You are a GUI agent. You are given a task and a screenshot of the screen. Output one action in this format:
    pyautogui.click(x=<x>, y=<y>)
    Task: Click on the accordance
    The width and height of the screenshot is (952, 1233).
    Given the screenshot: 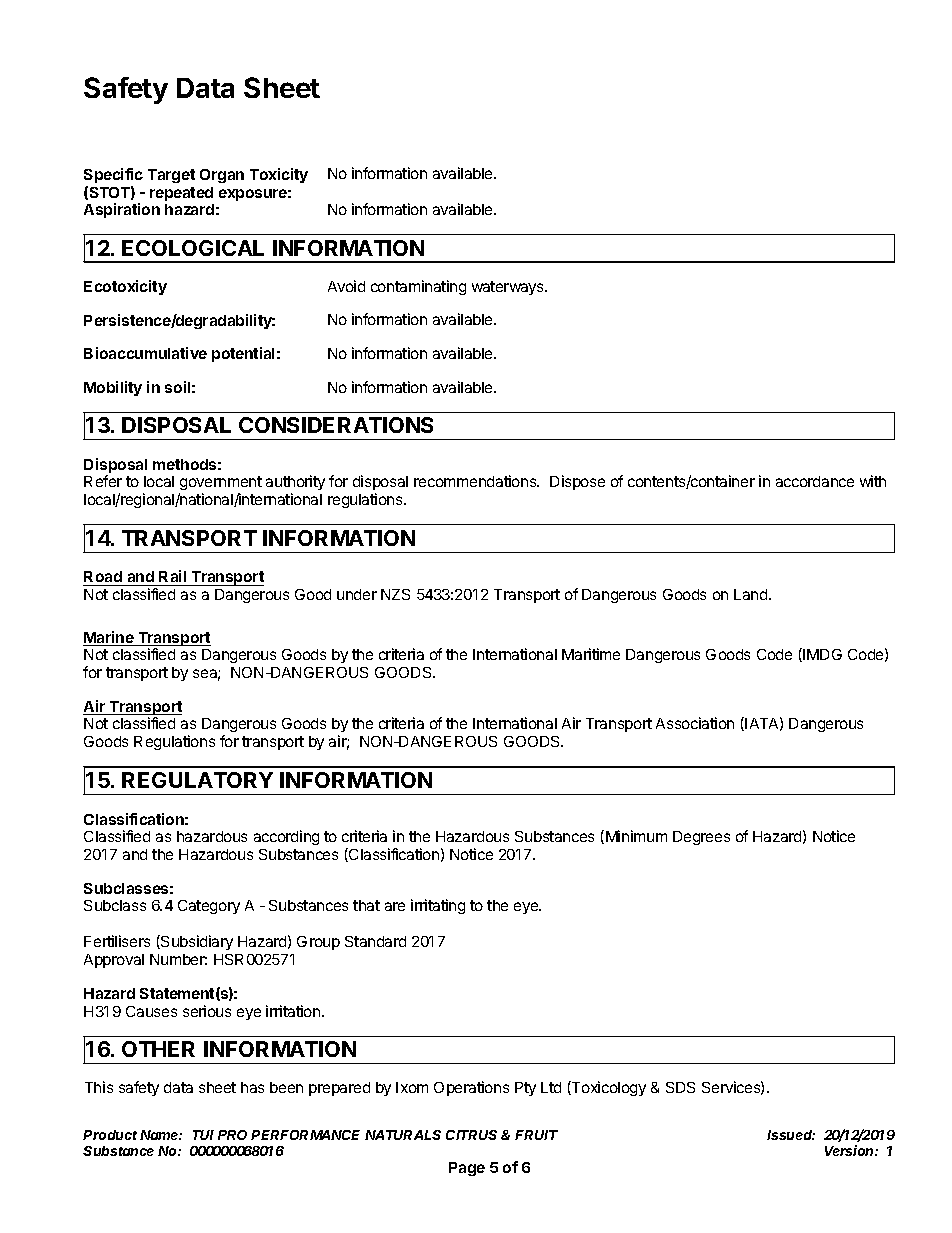 What is the action you would take?
    pyautogui.click(x=815, y=481)
